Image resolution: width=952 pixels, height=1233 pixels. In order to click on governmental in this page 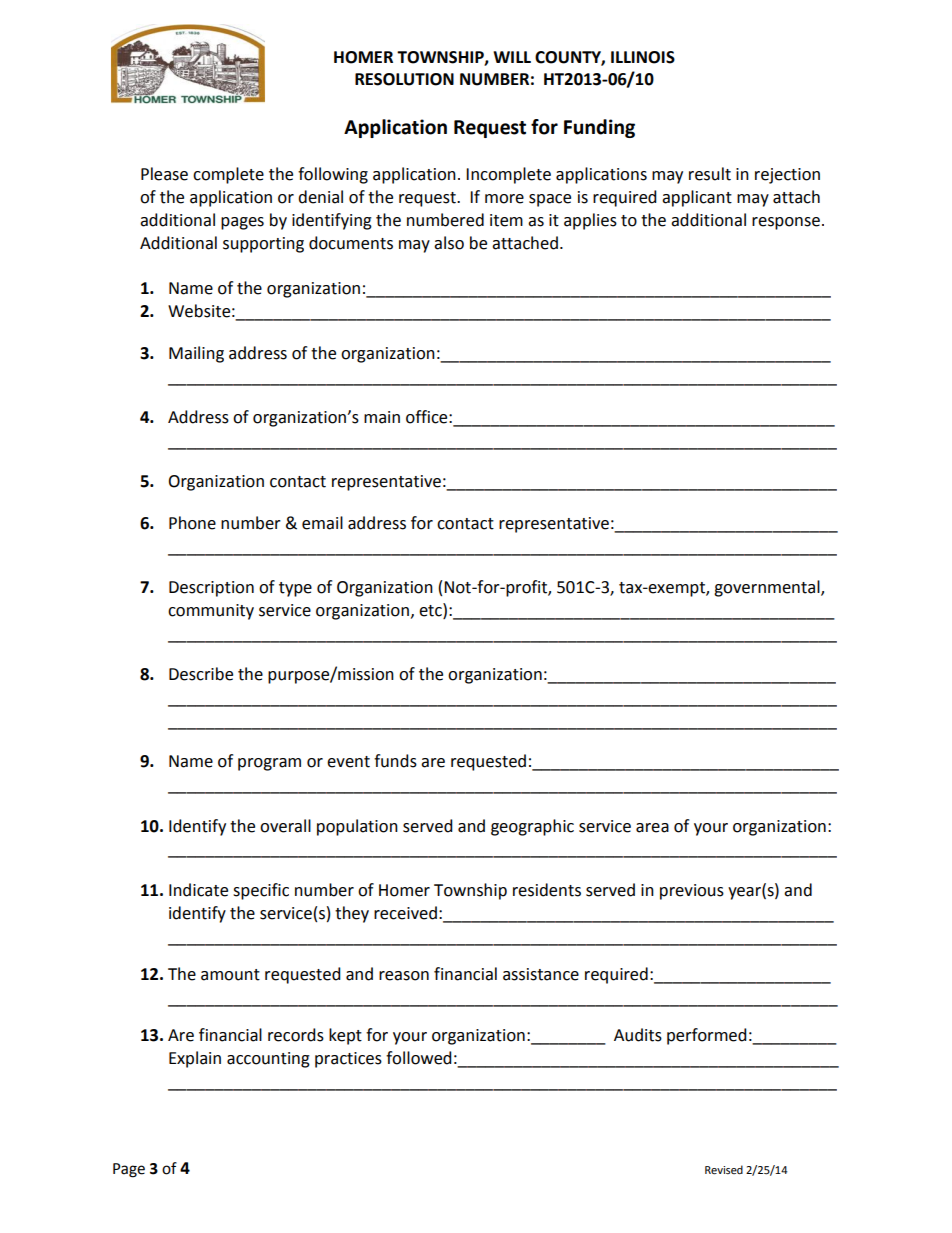, I will do `click(768, 588)`.
